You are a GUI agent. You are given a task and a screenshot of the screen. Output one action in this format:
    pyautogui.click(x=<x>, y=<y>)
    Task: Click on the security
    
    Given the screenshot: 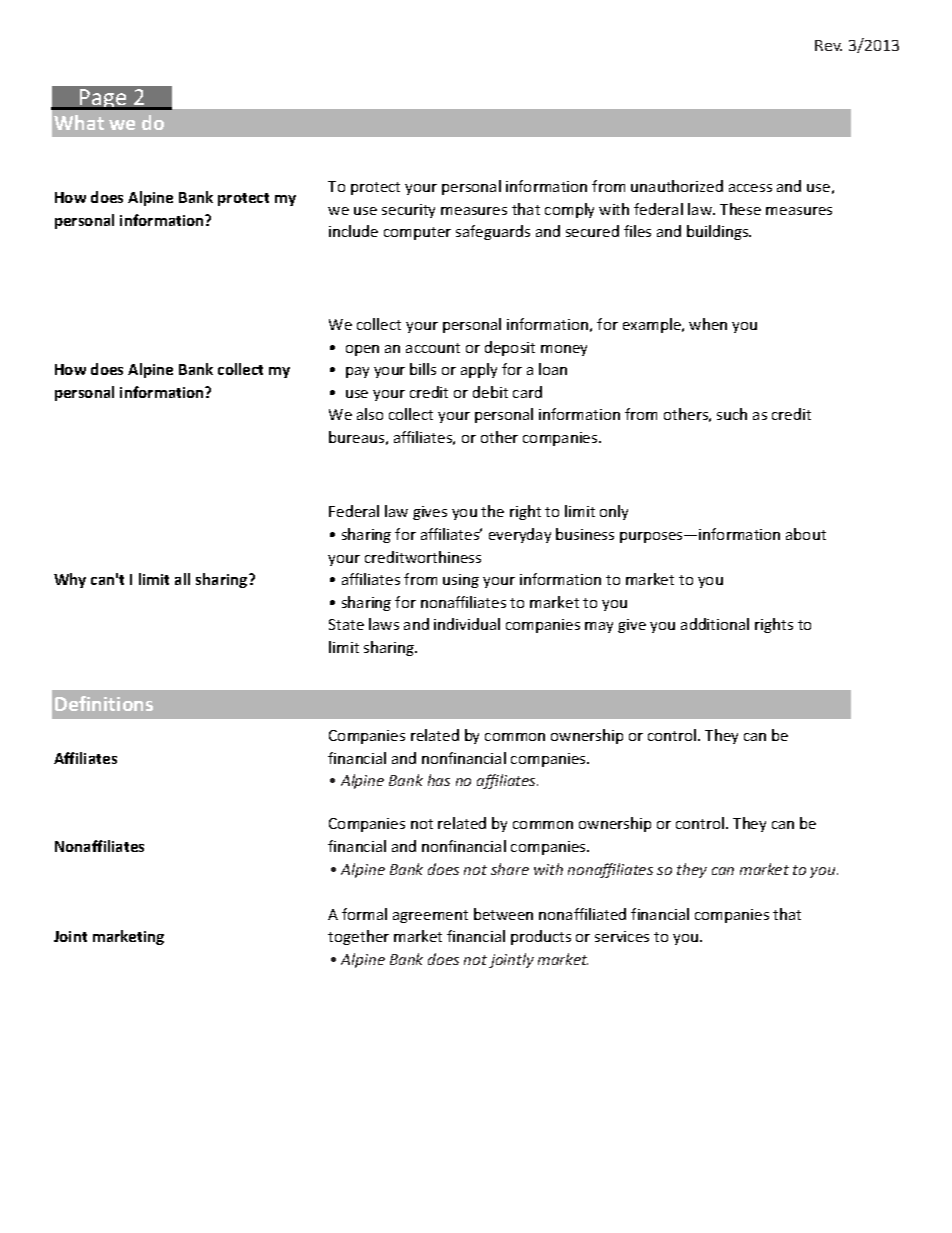 What is the action you would take?
    pyautogui.click(x=408, y=211)
